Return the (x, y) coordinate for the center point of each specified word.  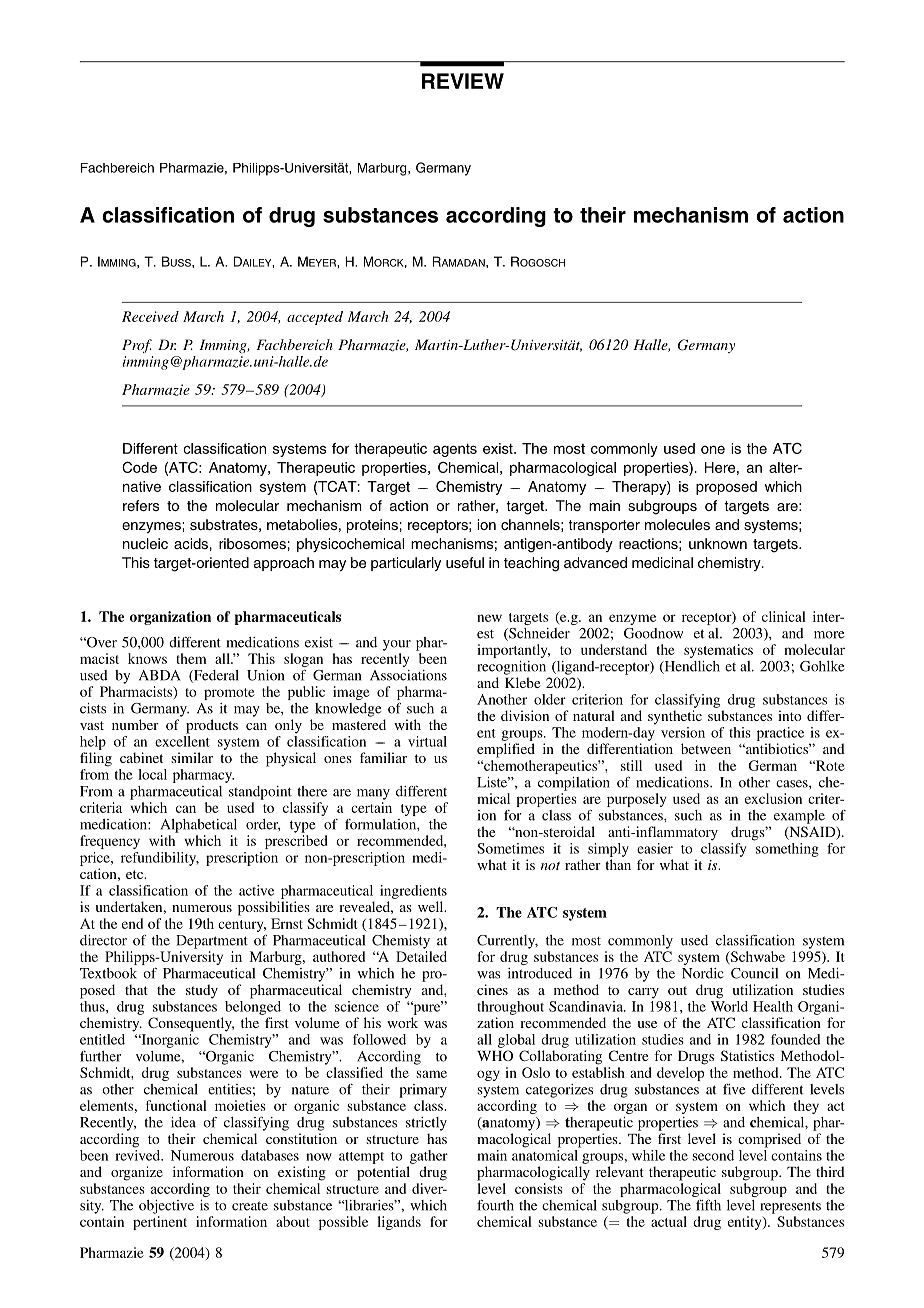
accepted (315, 318)
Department (212, 942)
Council (754, 973)
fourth (495, 1205)
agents (455, 450)
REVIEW (463, 81)
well (432, 906)
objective (166, 1207)
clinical (784, 616)
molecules (677, 524)
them (191, 658)
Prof (137, 346)
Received (150, 316)
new (489, 618)
